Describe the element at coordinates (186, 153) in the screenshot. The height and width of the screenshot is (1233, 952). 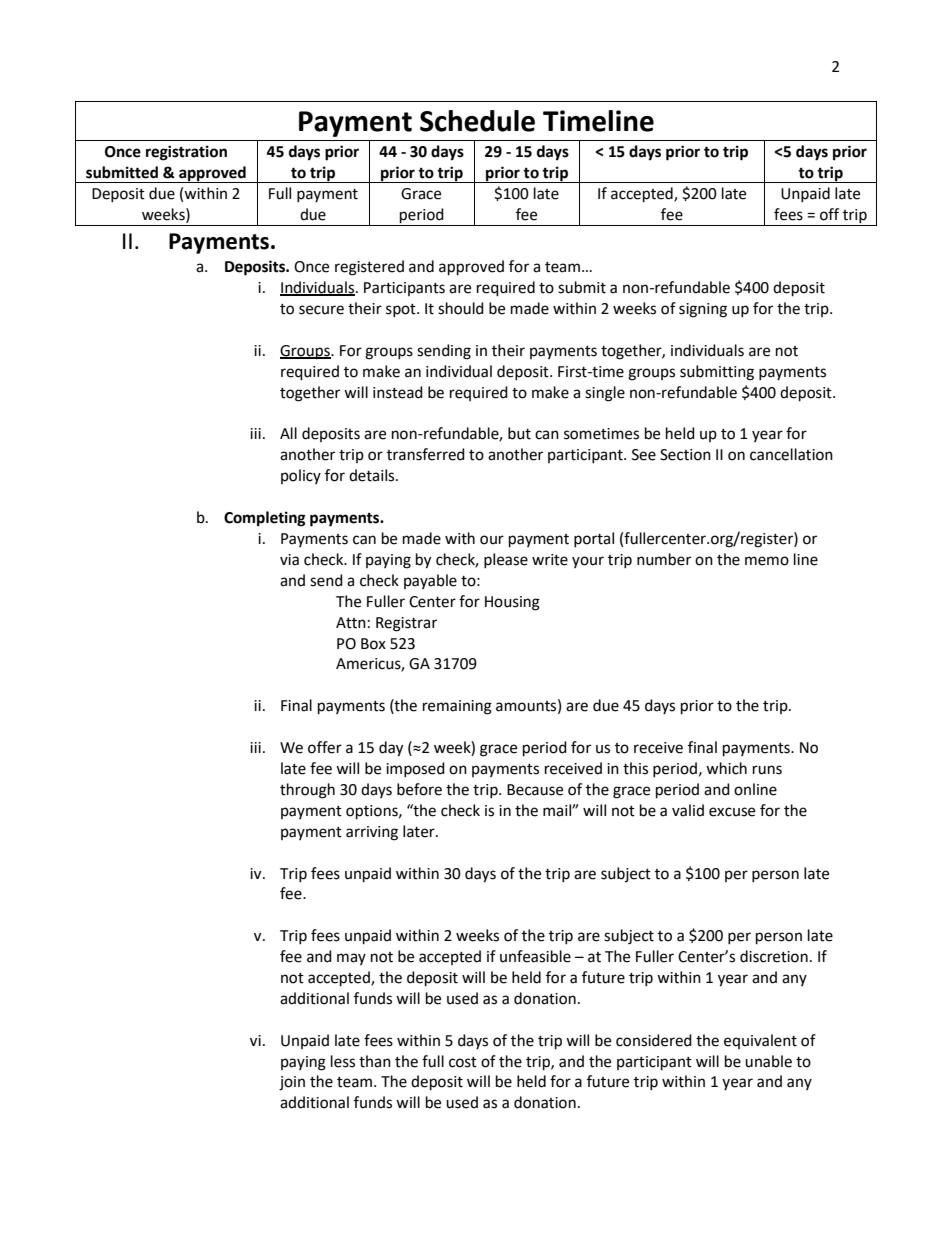
I see `registration` at that location.
